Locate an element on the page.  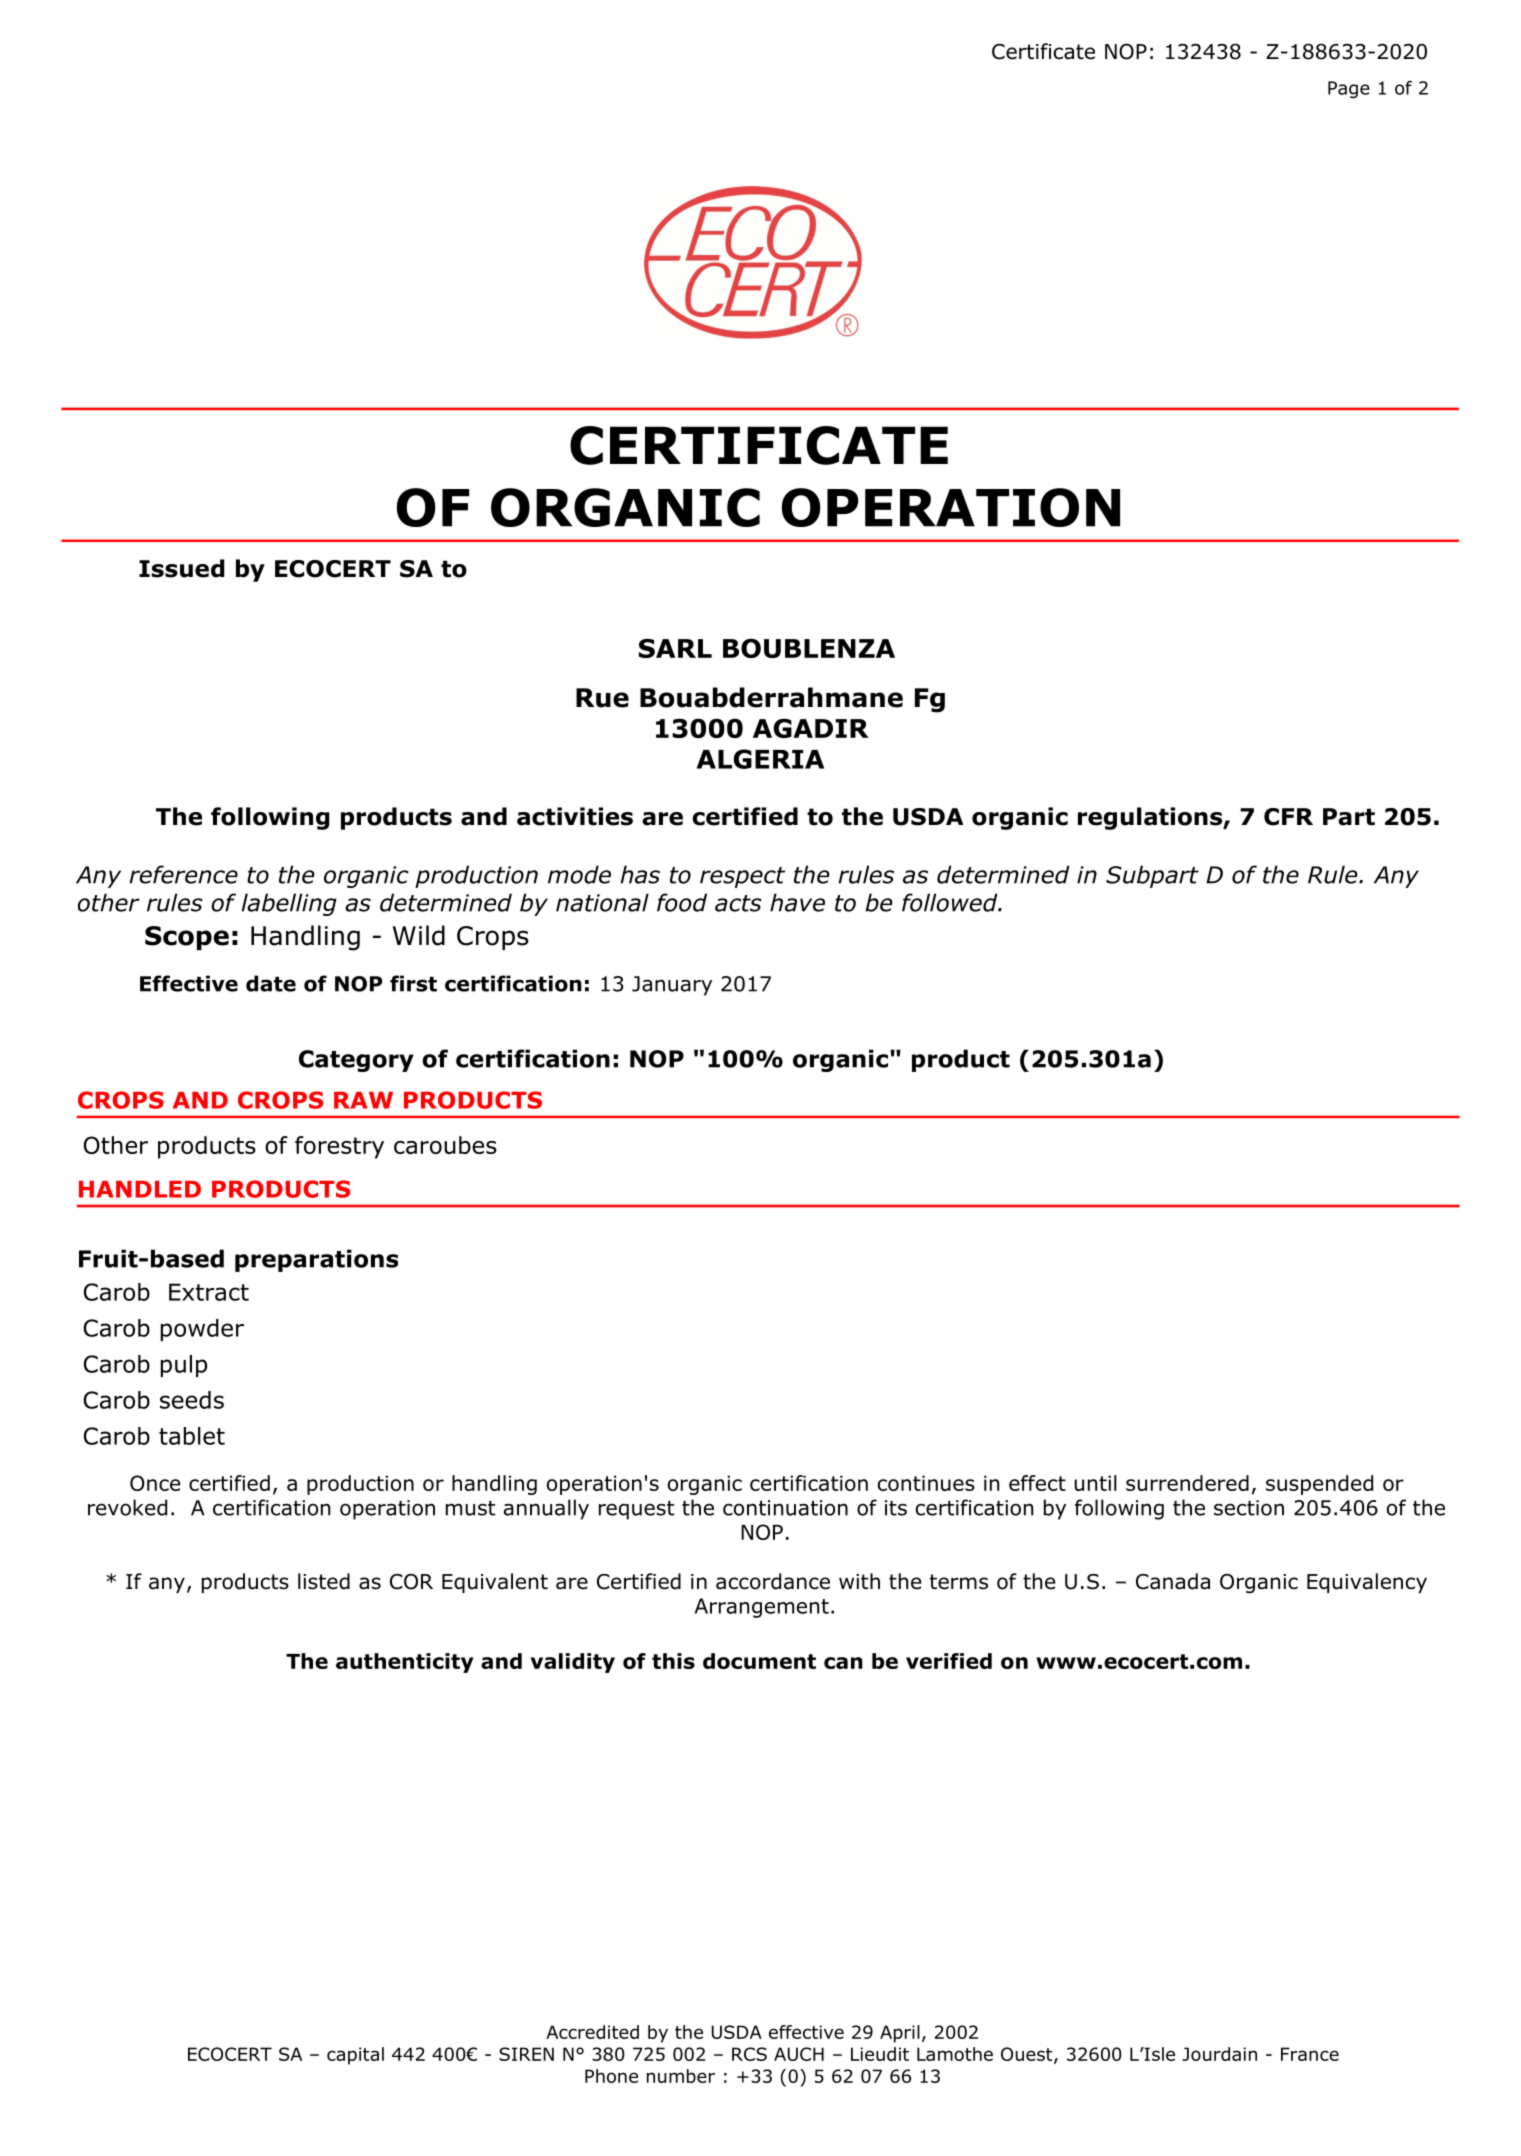
CFR is located at coordinates (1288, 817).
